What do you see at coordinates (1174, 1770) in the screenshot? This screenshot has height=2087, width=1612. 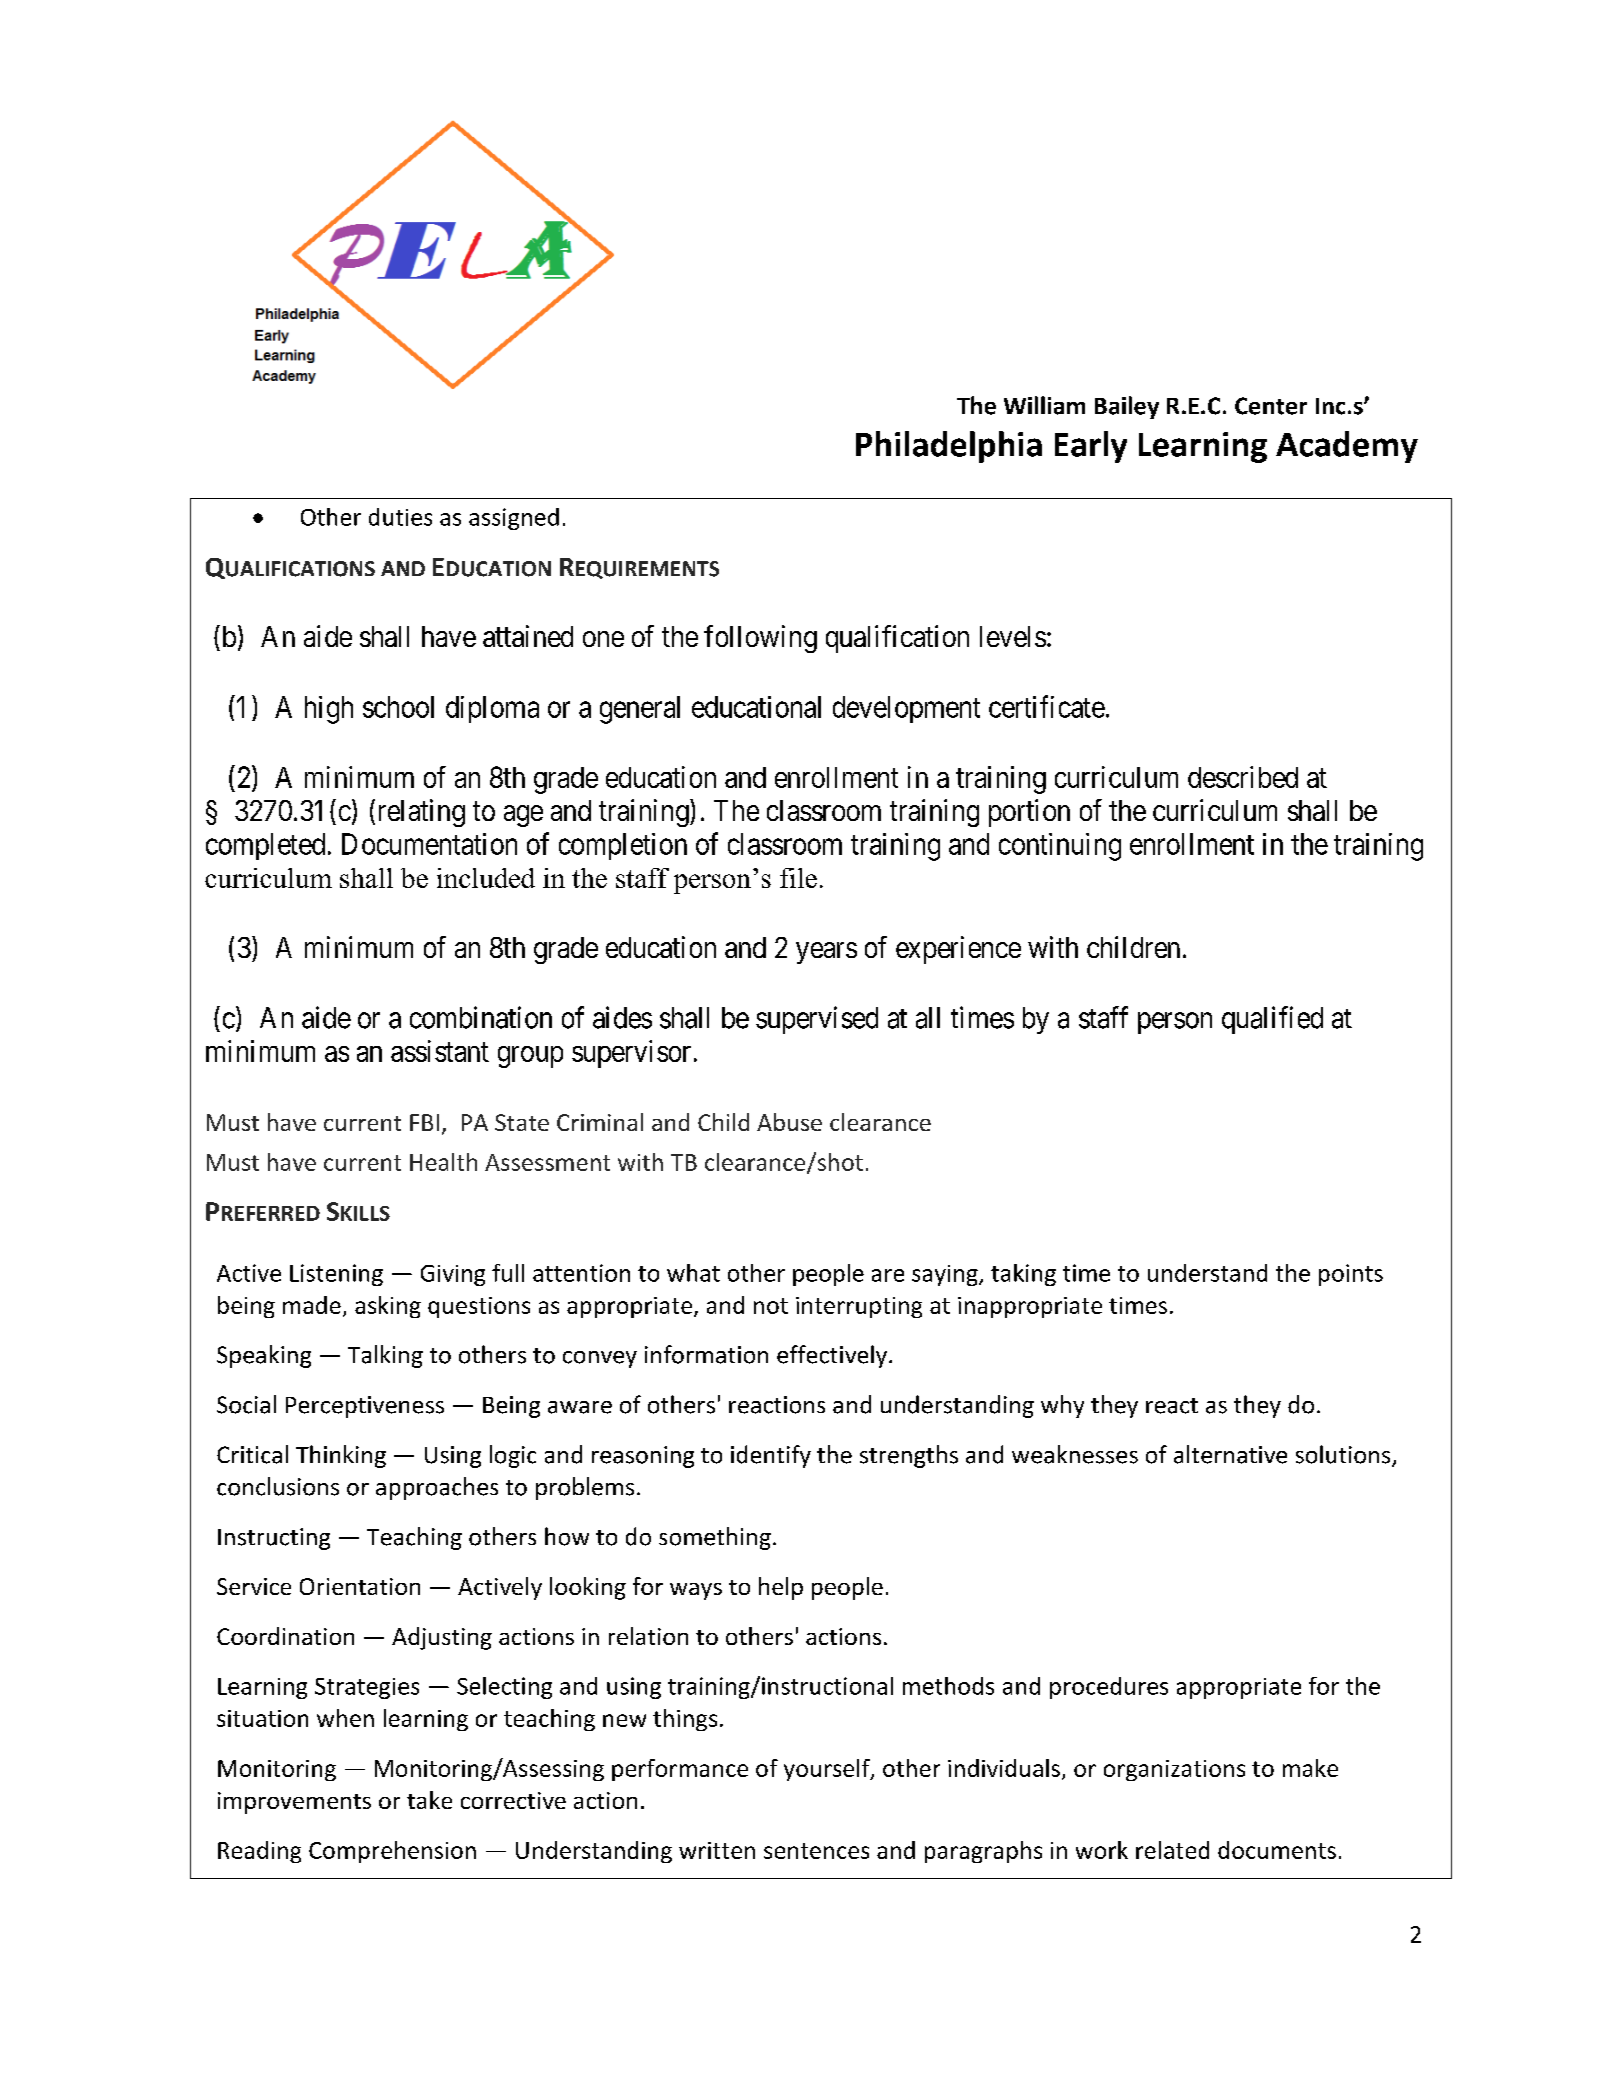 I see `organizations` at bounding box center [1174, 1770].
